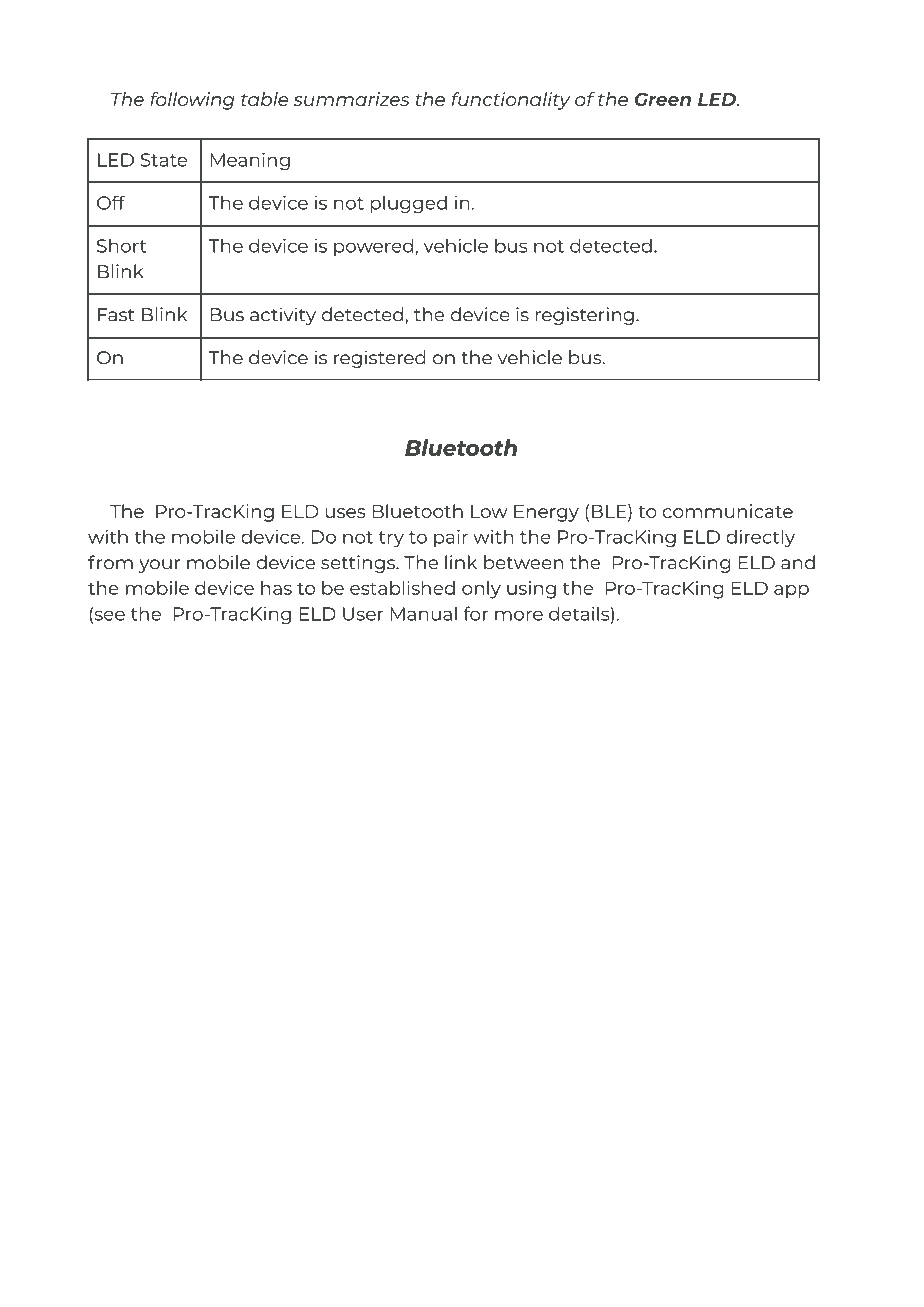 The width and height of the screenshot is (924, 1307). I want to click on following, so click(192, 101).
